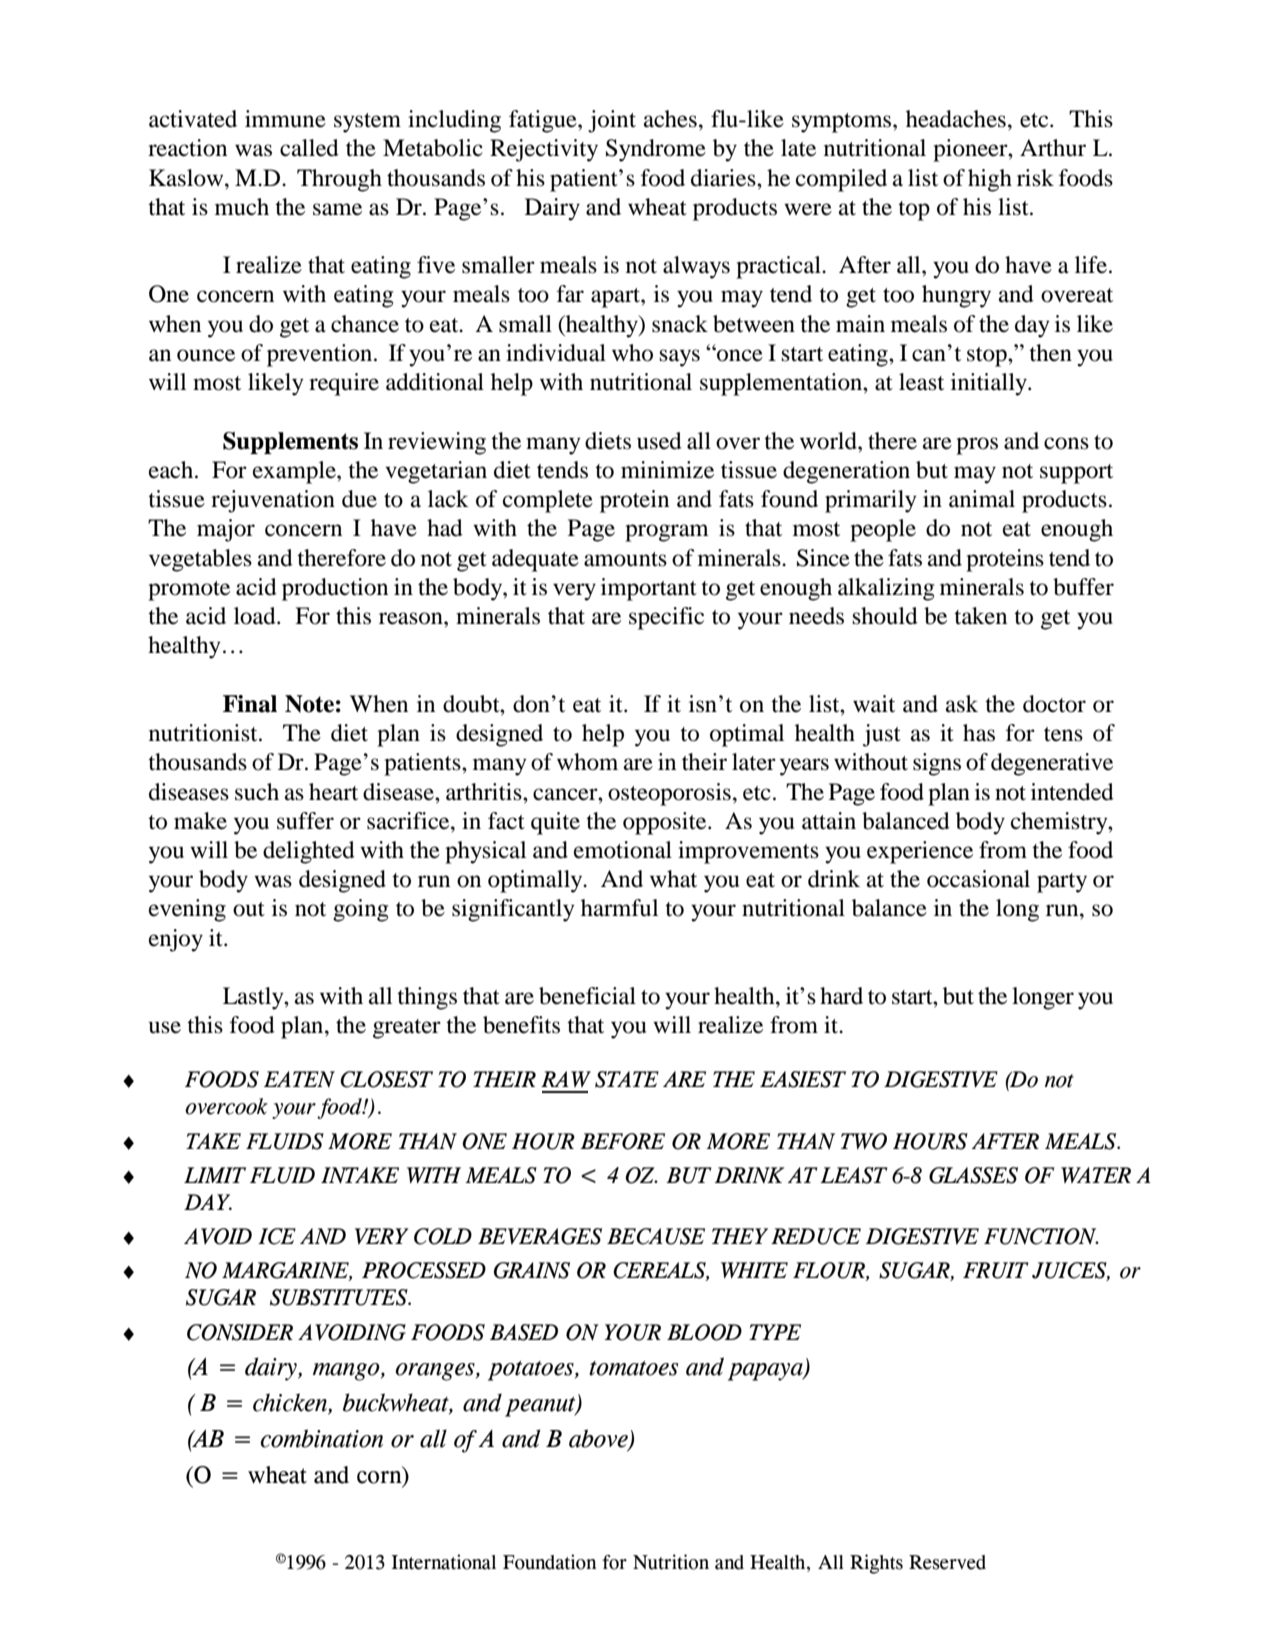 Image resolution: width=1262 pixels, height=1633 pixels. I want to click on BEFORE, so click(622, 1141).
